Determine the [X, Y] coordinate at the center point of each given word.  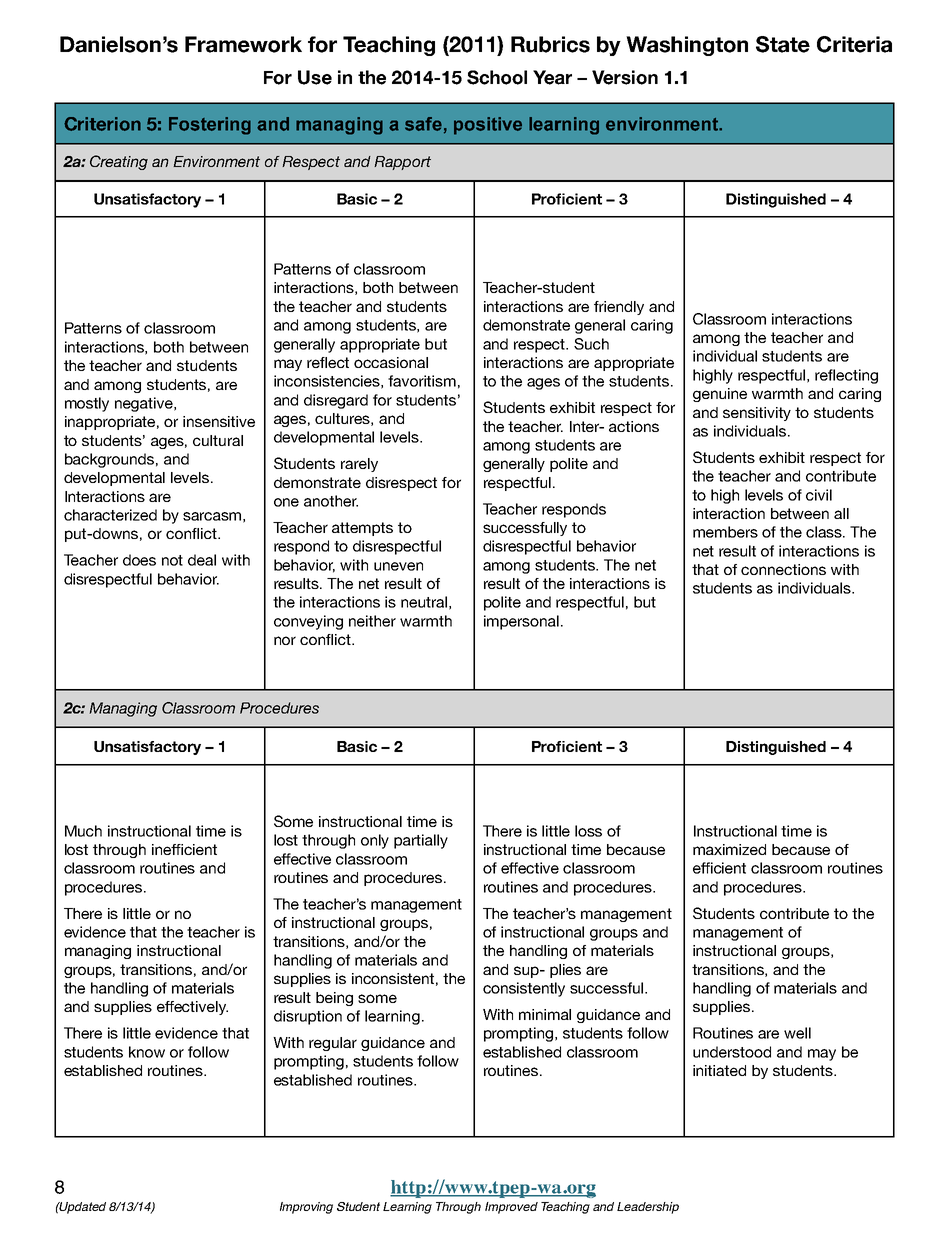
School [497, 77]
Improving [306, 1208]
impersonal [521, 622]
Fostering [210, 126]
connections [783, 569]
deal [202, 560]
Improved [511, 1208]
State [783, 44]
